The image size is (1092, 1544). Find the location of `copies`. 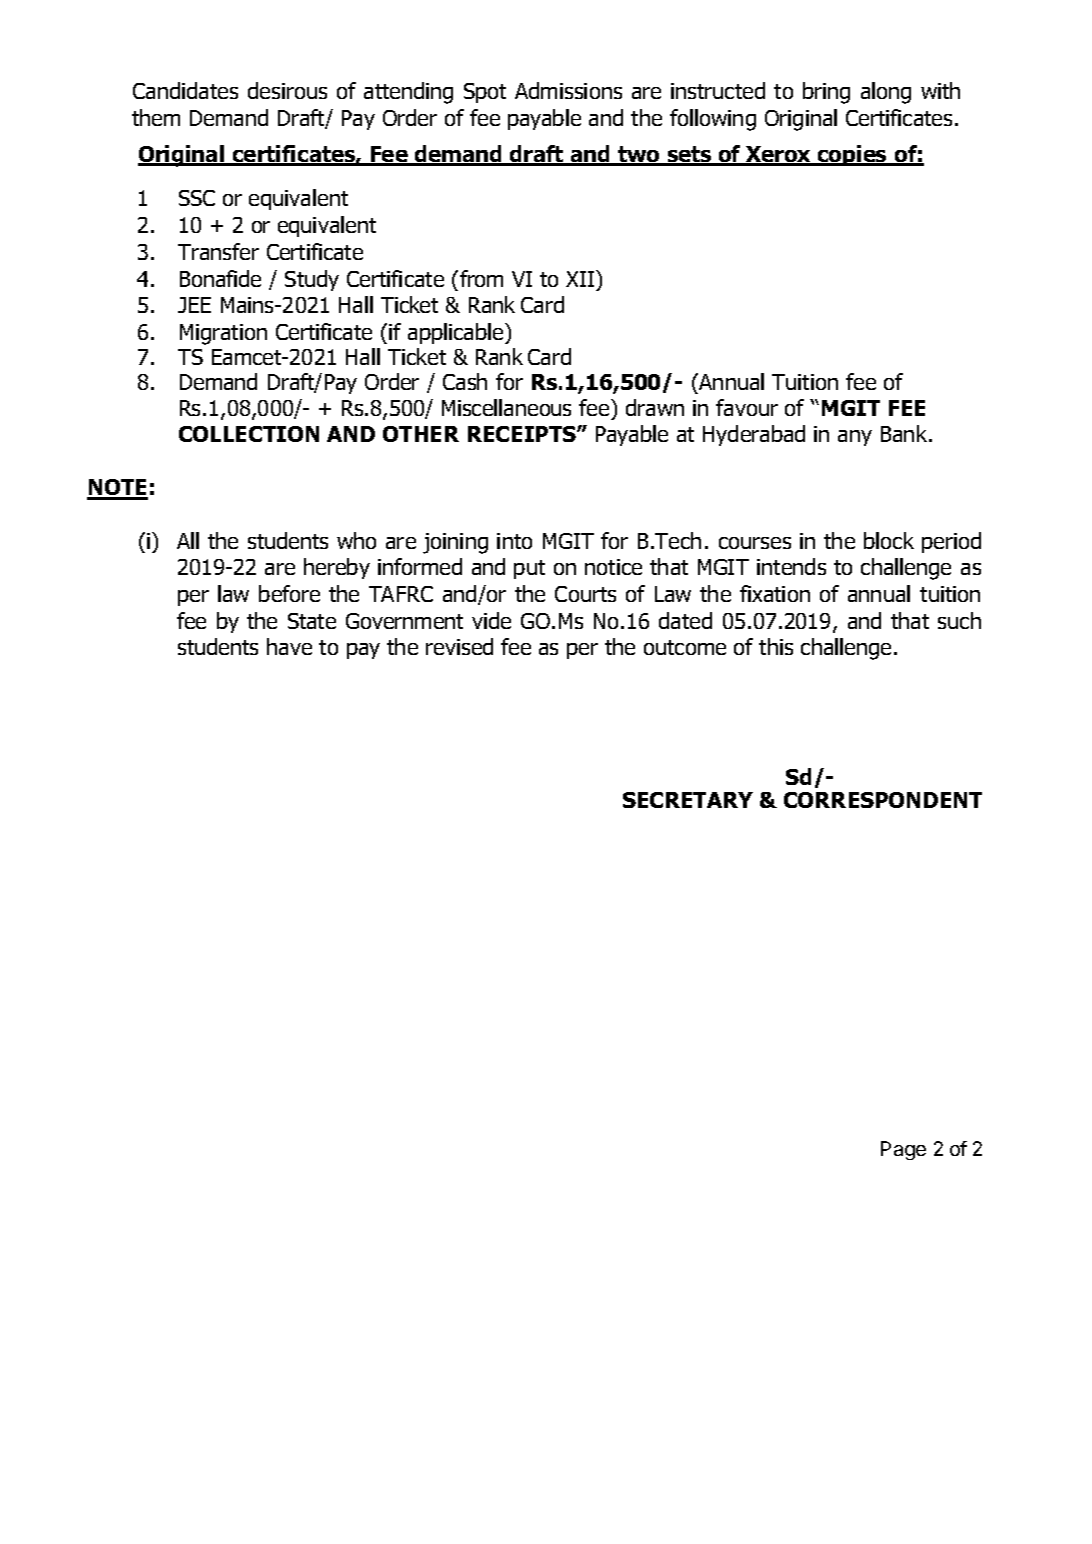

copies is located at coordinates (852, 155).
